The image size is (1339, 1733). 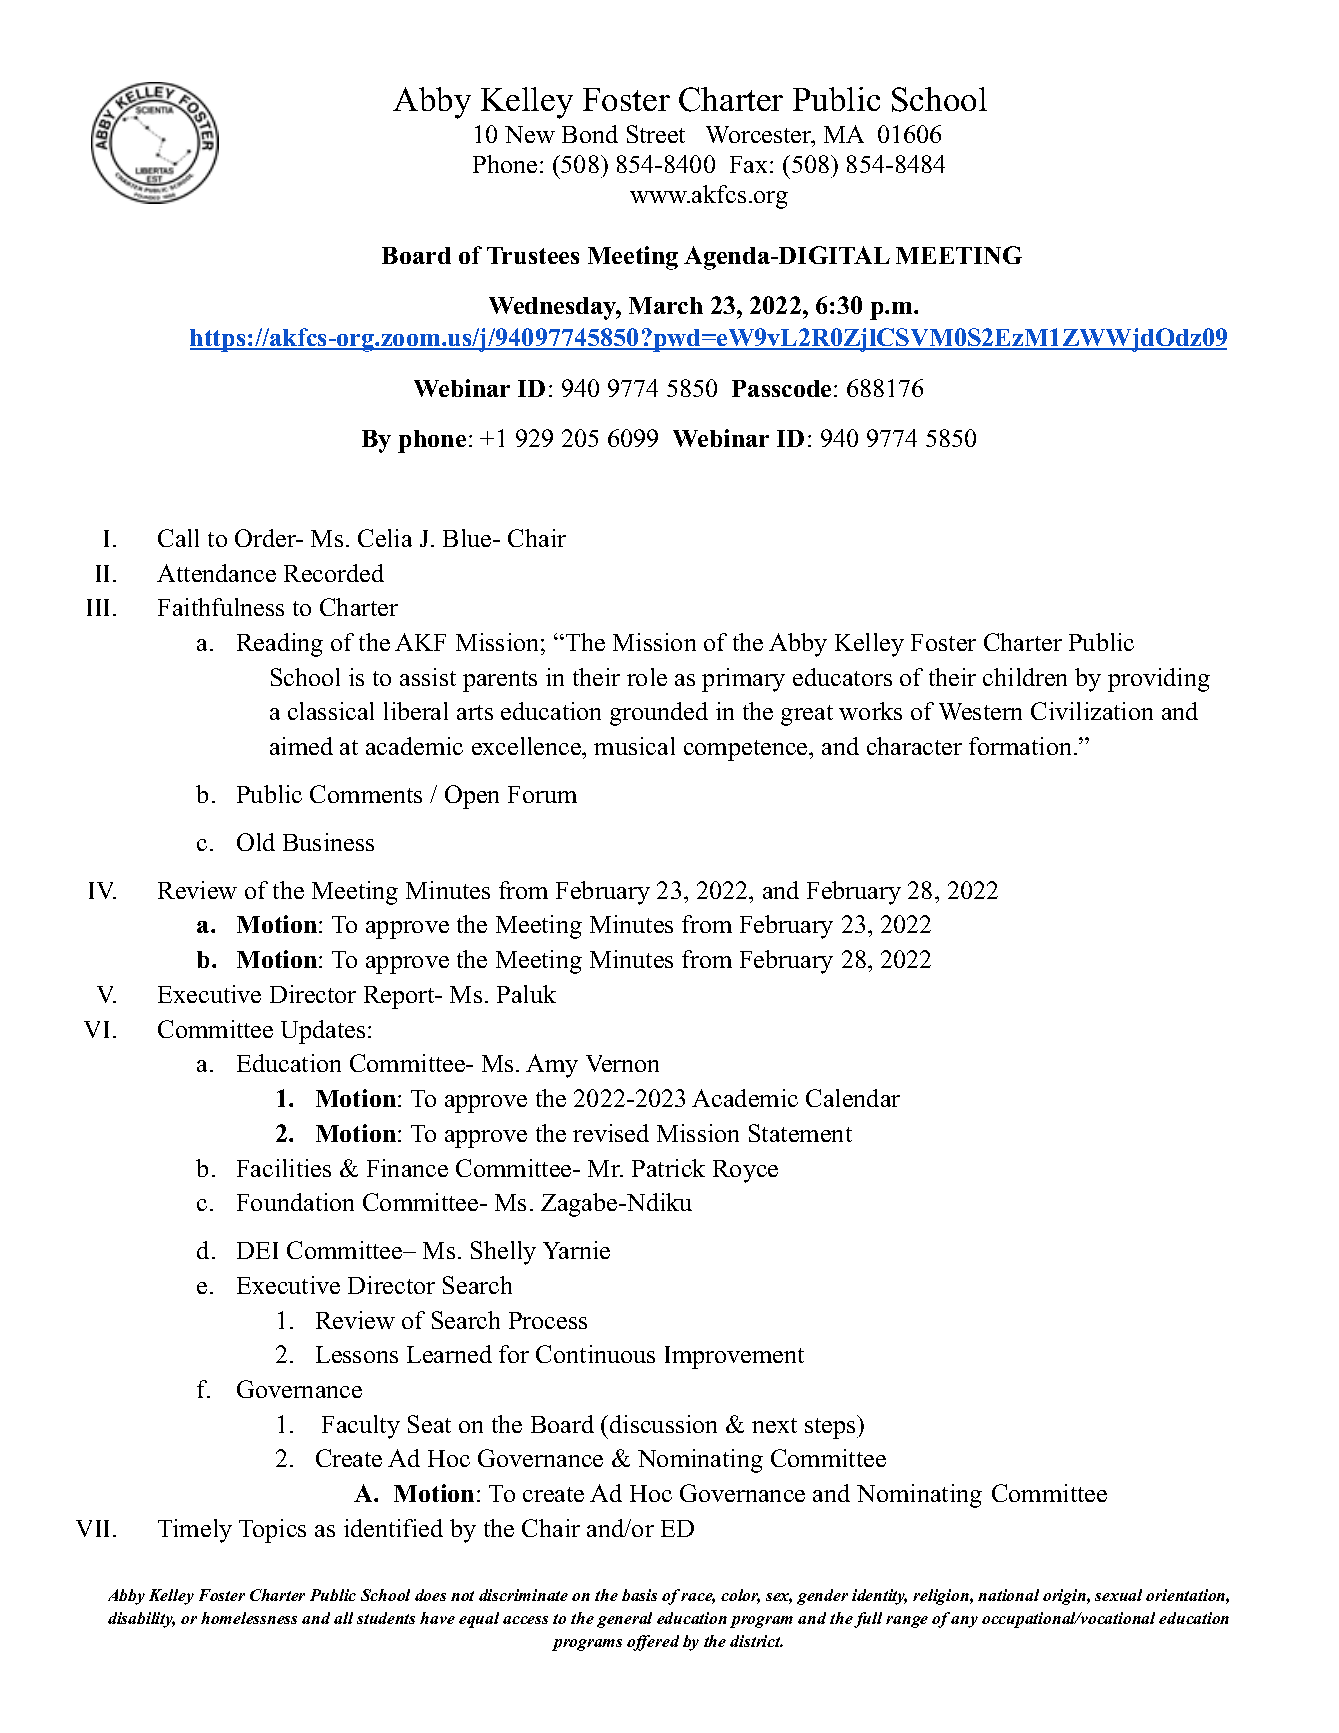 I want to click on Street, so click(x=656, y=134).
